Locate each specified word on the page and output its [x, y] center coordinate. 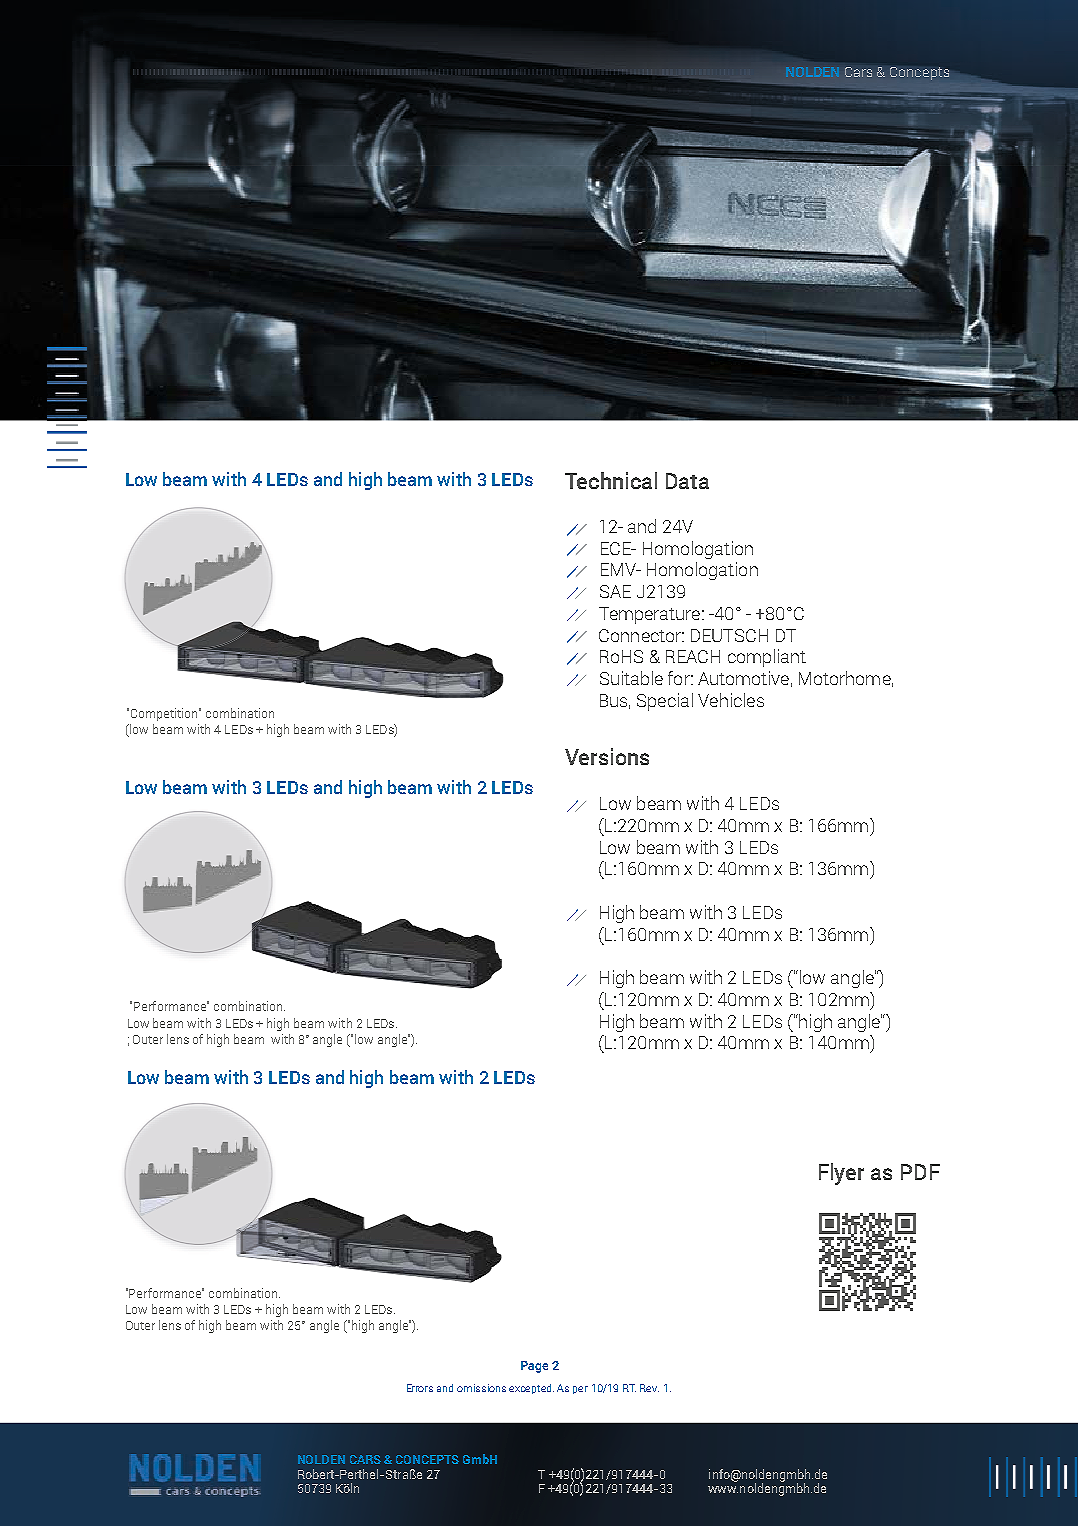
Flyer [841, 1174]
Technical [611, 480]
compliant [767, 658]
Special [665, 702]
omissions [481, 1388]
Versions [607, 756]
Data [687, 481]
